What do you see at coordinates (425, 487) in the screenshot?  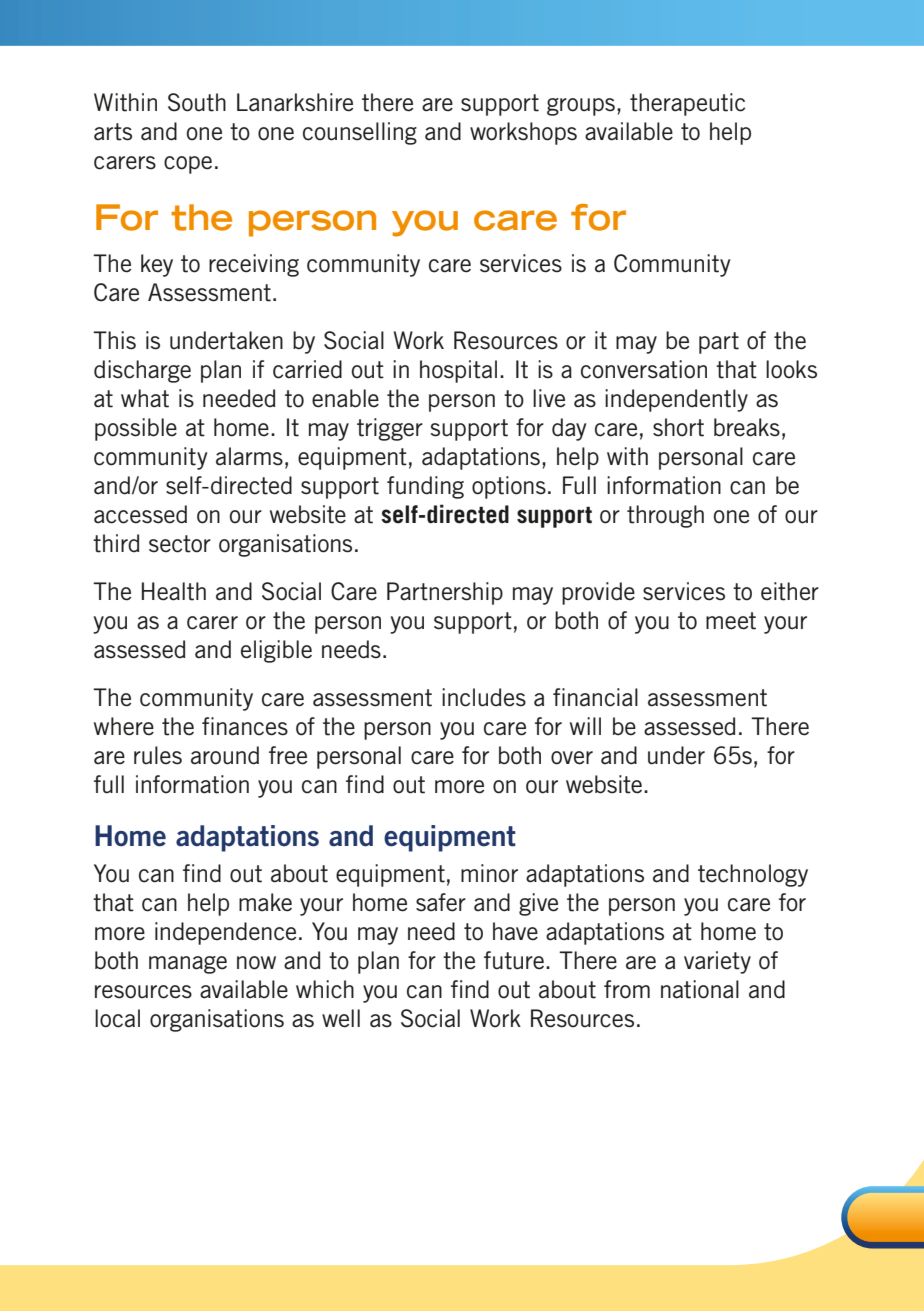 I see `funding` at bounding box center [425, 487].
